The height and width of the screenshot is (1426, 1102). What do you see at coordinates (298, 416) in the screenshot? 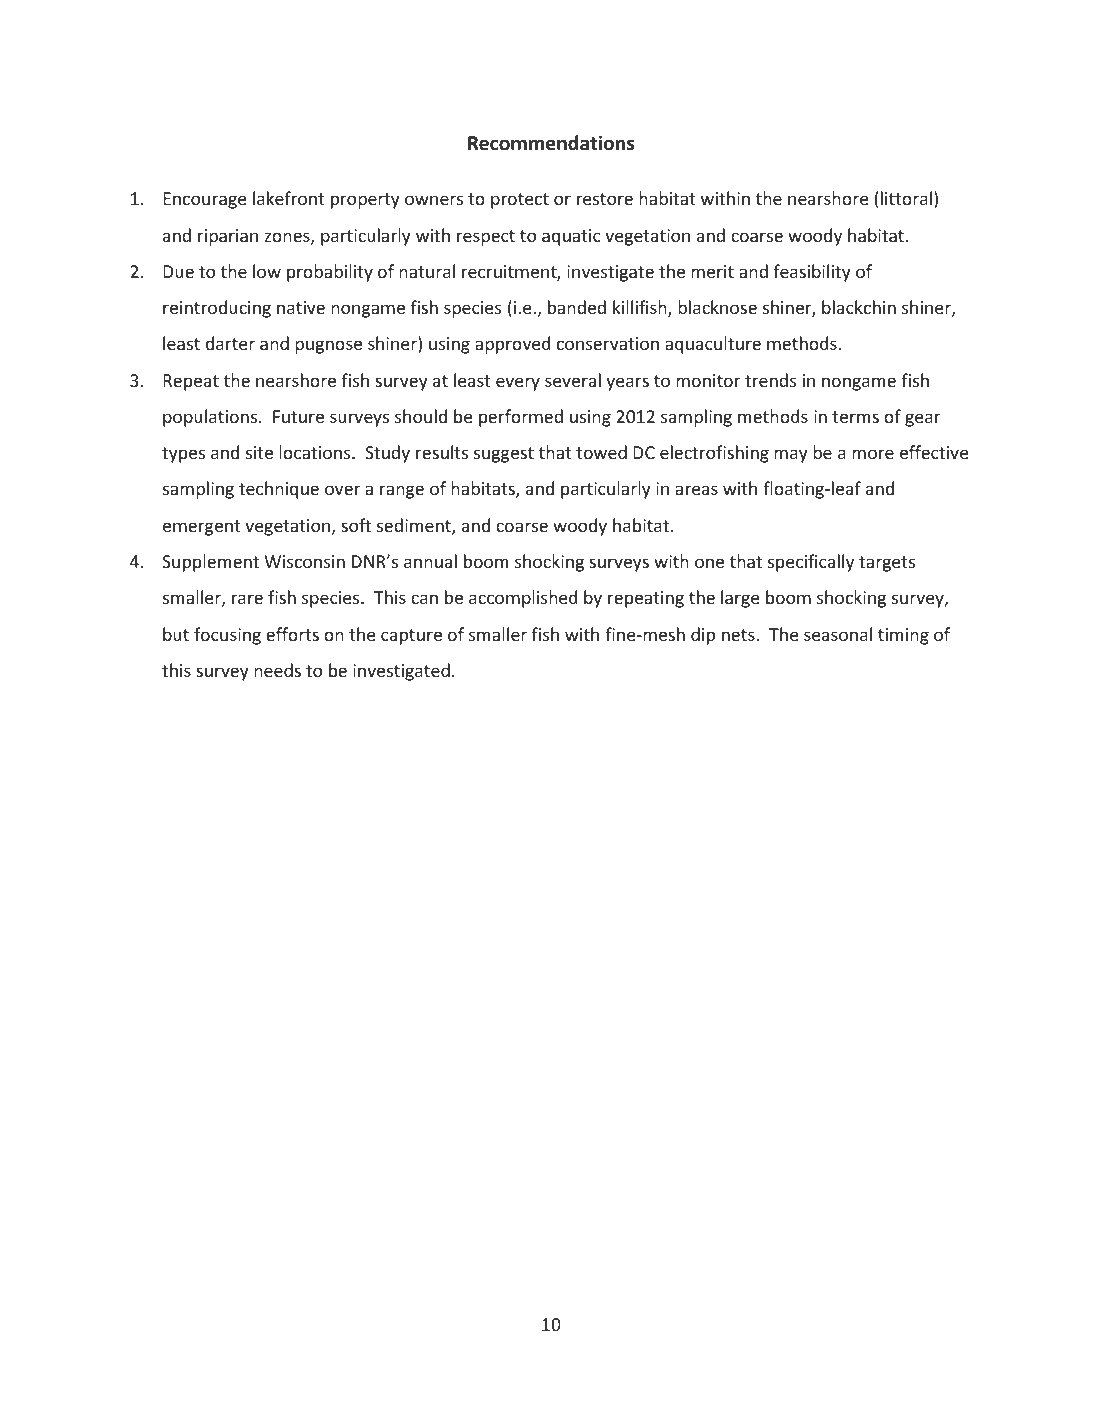
I see `Future` at bounding box center [298, 416].
